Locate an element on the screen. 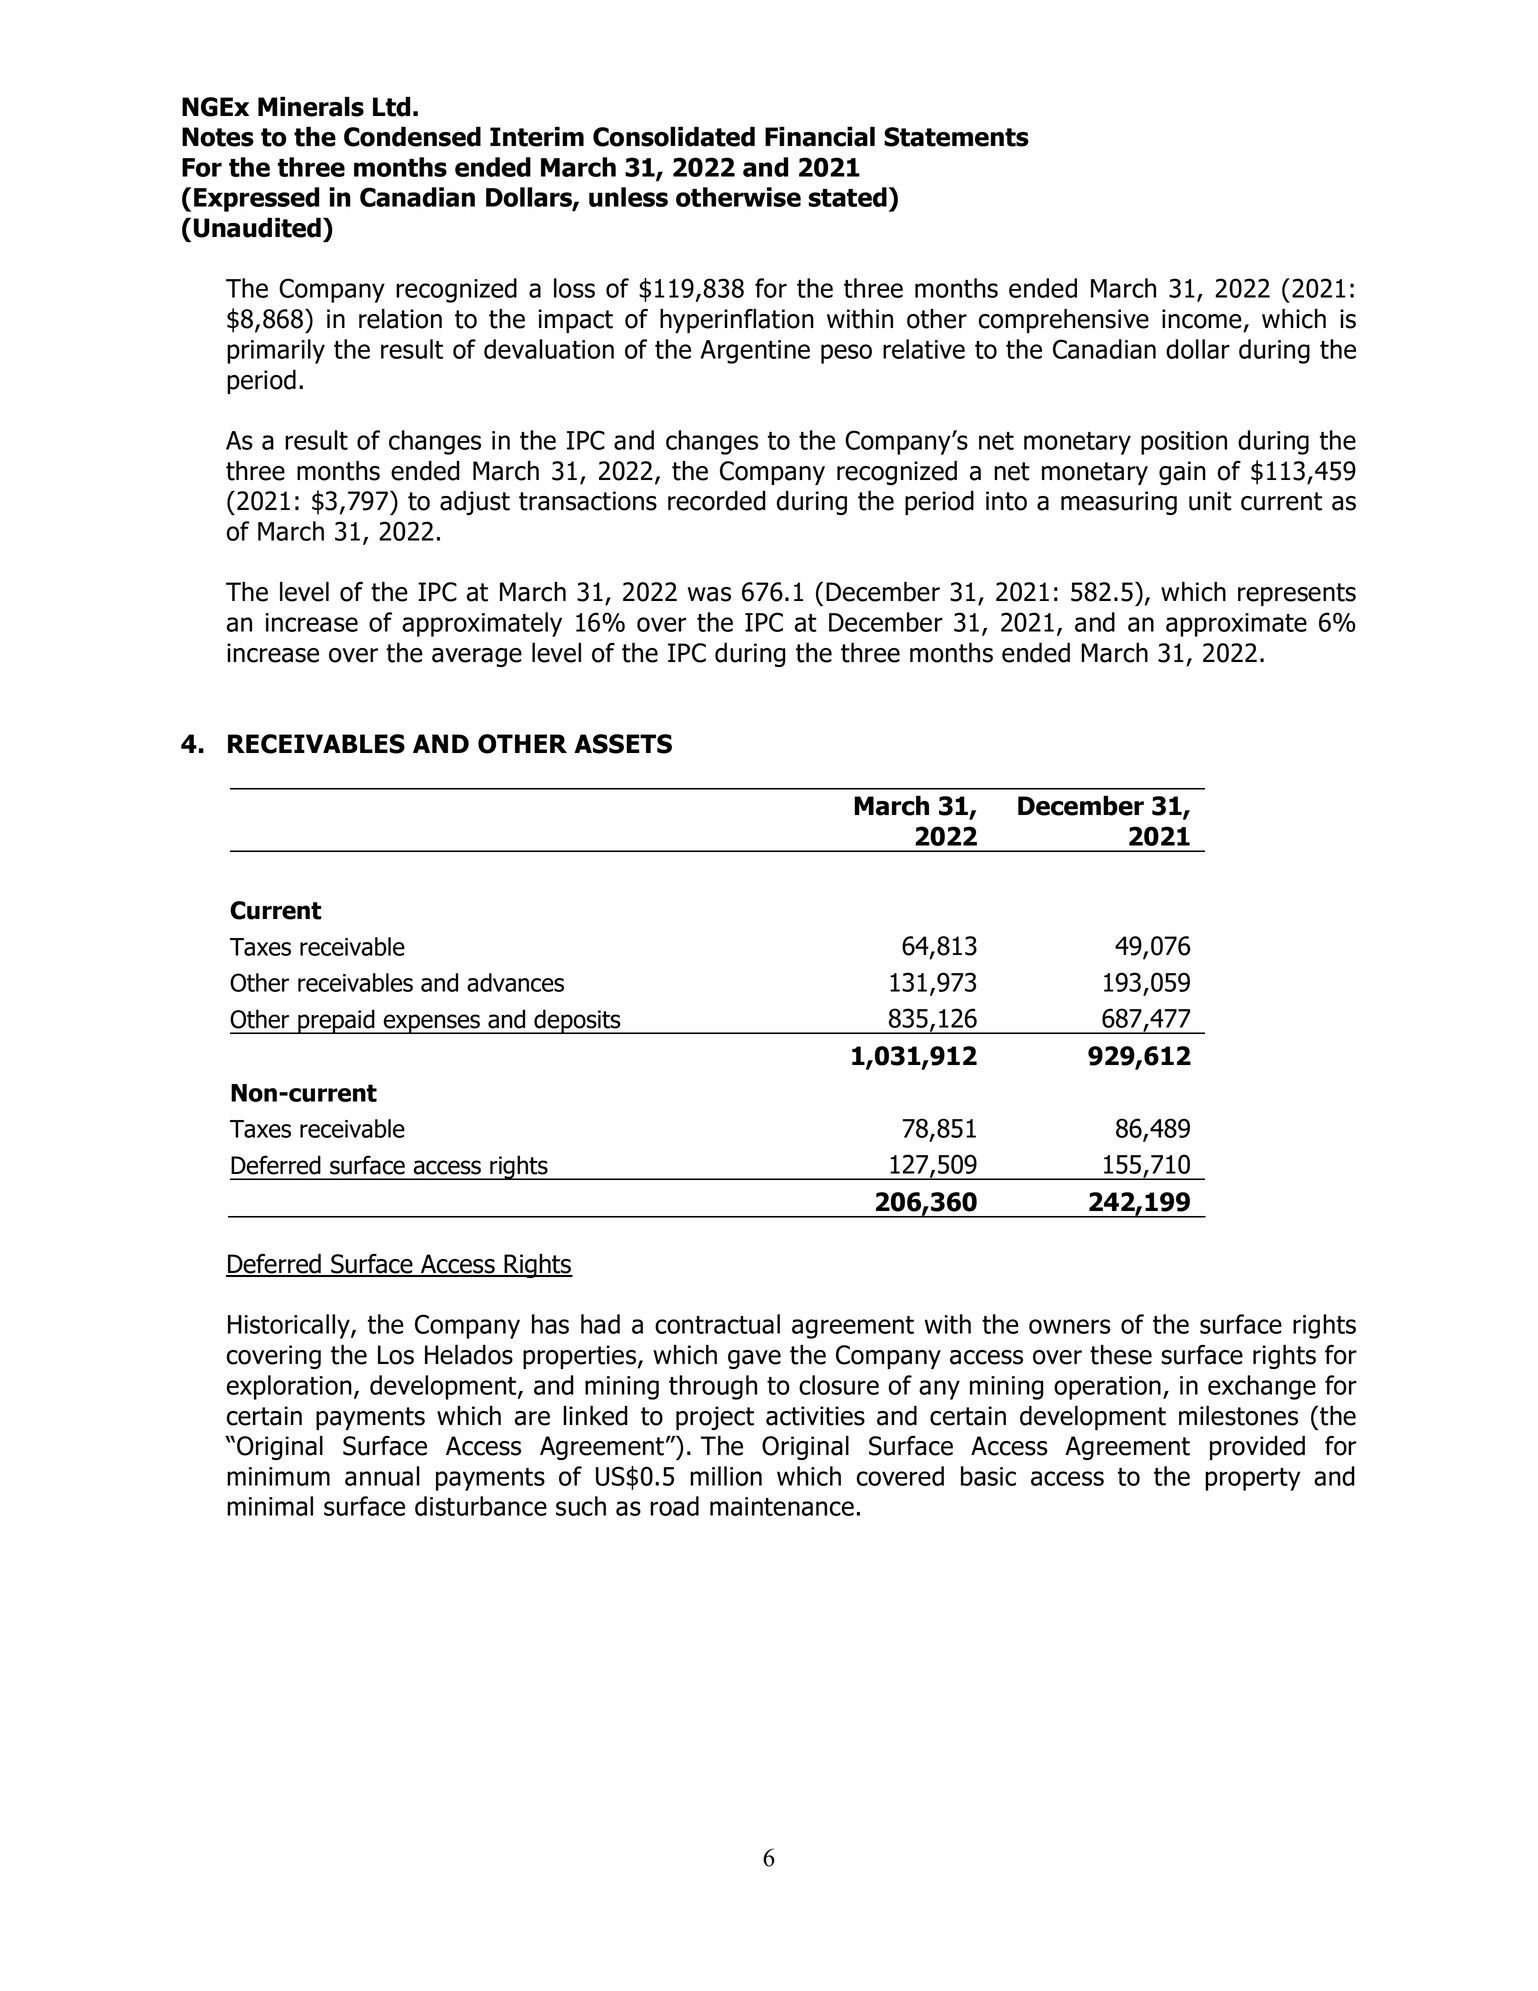 Image resolution: width=1538 pixels, height=1991 pixels. Condensed is located at coordinates (412, 136).
